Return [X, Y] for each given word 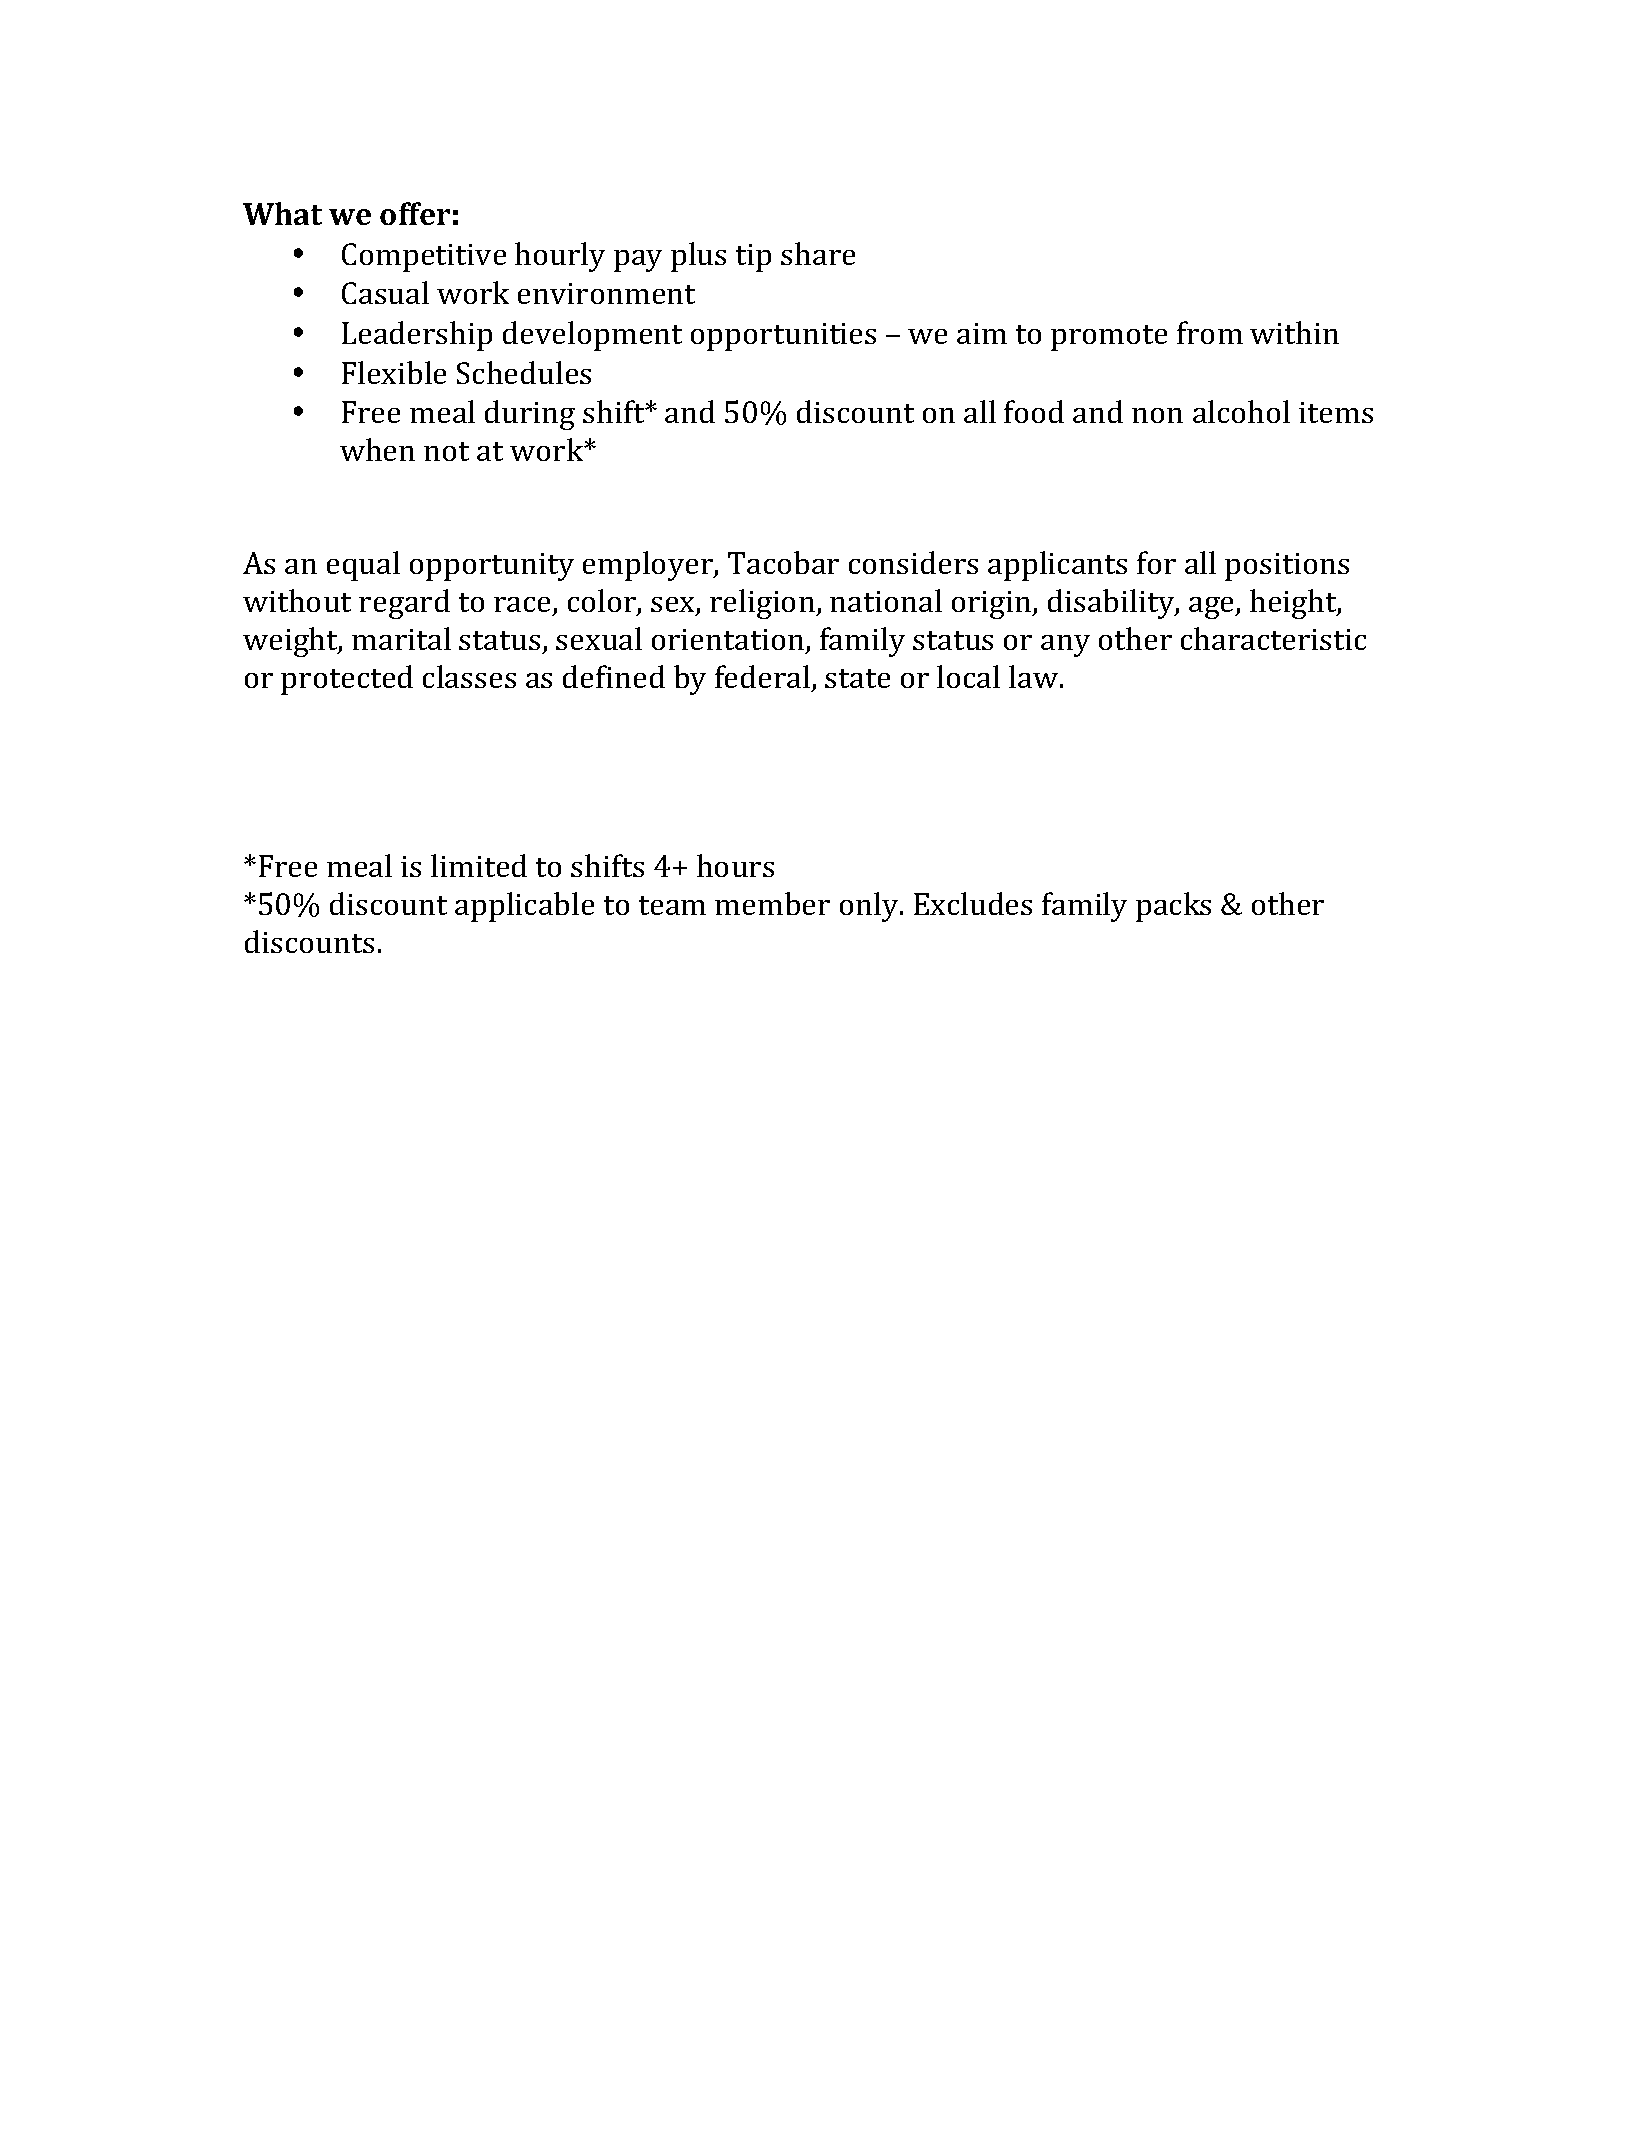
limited [479, 865]
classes [469, 676]
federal [762, 676]
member [772, 903]
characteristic [1273, 638]
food [1034, 411]
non [1157, 415]
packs [1173, 907]
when [377, 449]
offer [415, 213]
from [1210, 332]
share [818, 253]
